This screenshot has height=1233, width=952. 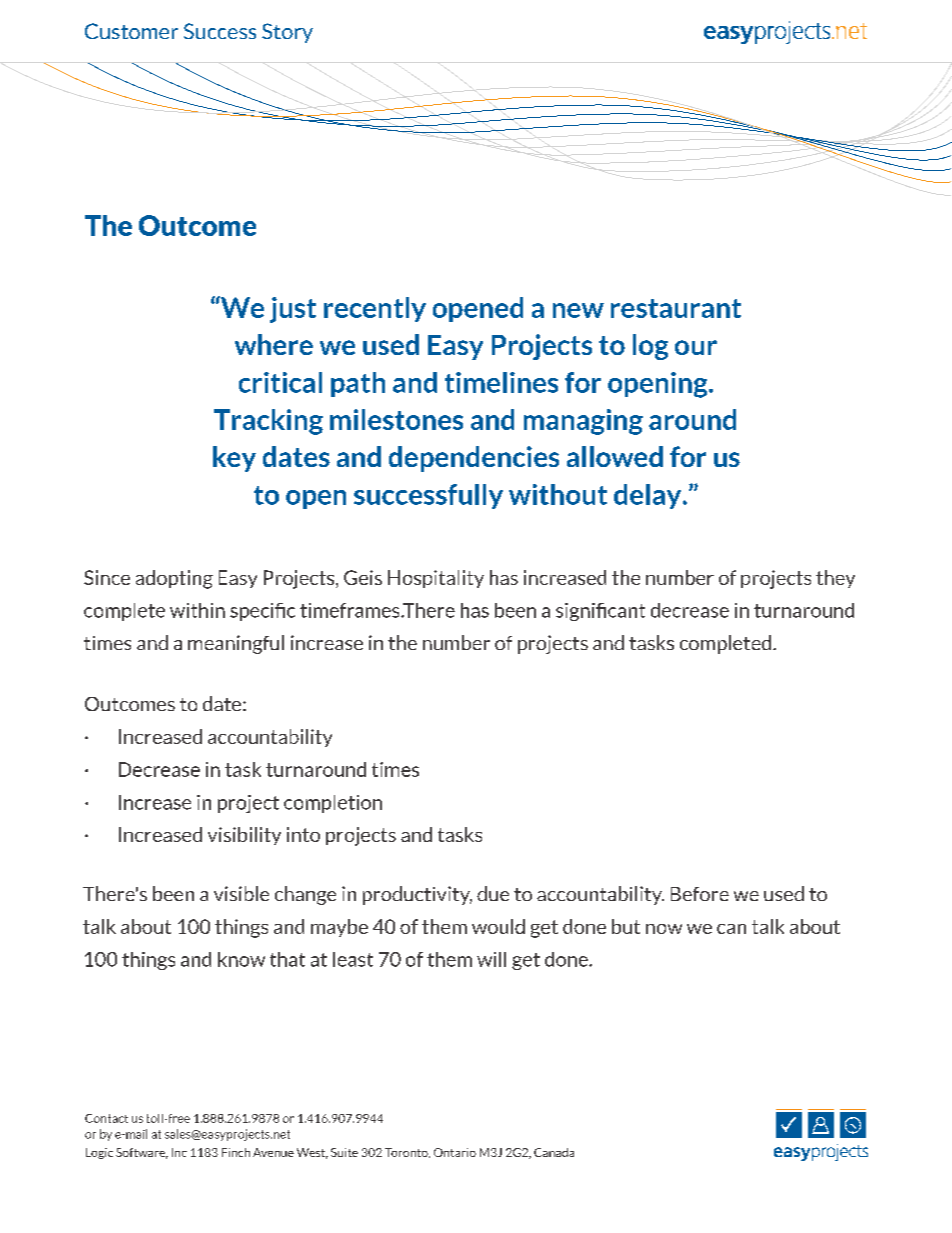 I want to click on adopting, so click(x=174, y=579).
